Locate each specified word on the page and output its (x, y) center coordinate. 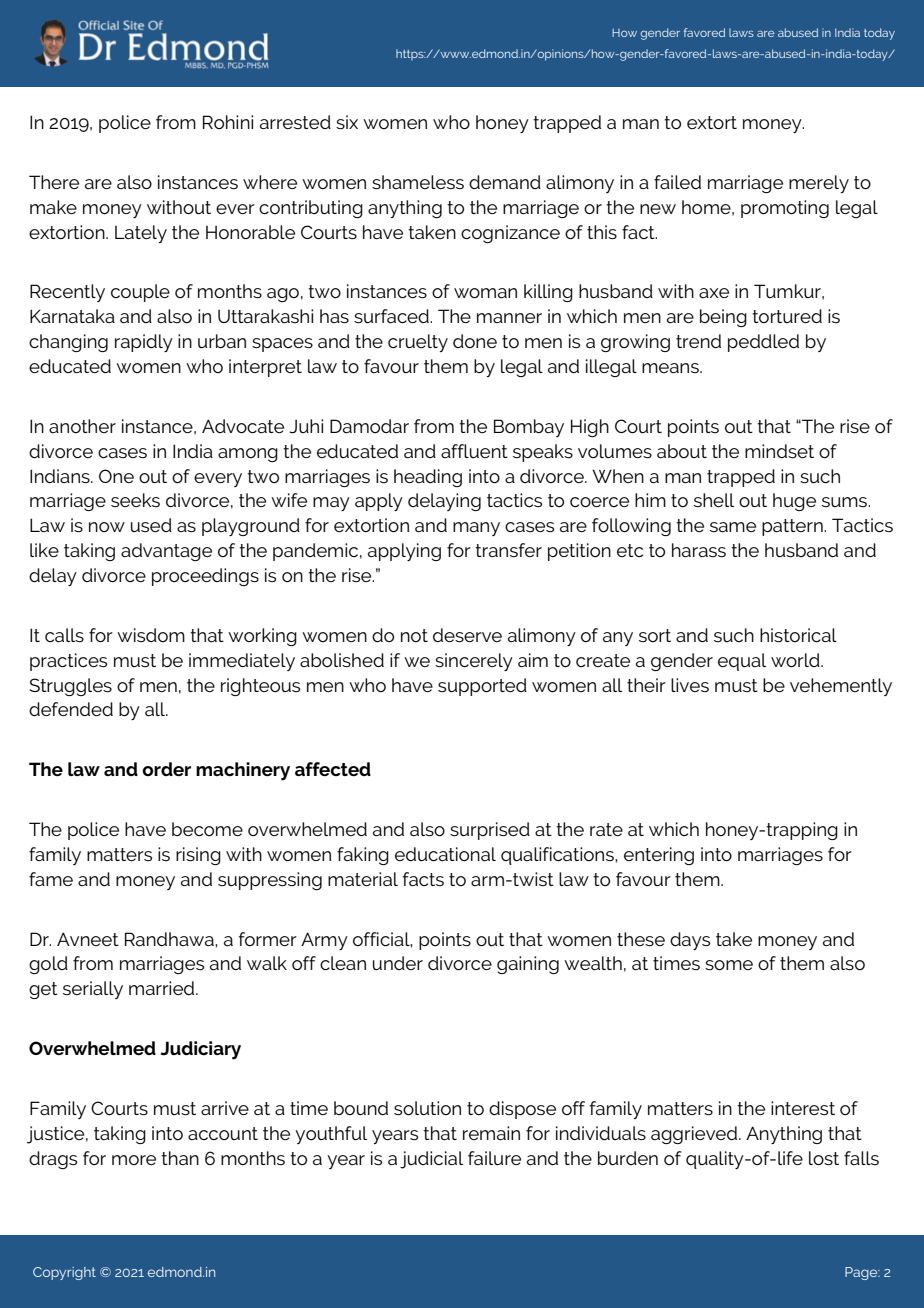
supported (482, 687)
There (54, 182)
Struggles (71, 687)
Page (862, 1273)
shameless (418, 182)
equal (742, 662)
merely (819, 184)
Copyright (64, 1273)
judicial (431, 1160)
